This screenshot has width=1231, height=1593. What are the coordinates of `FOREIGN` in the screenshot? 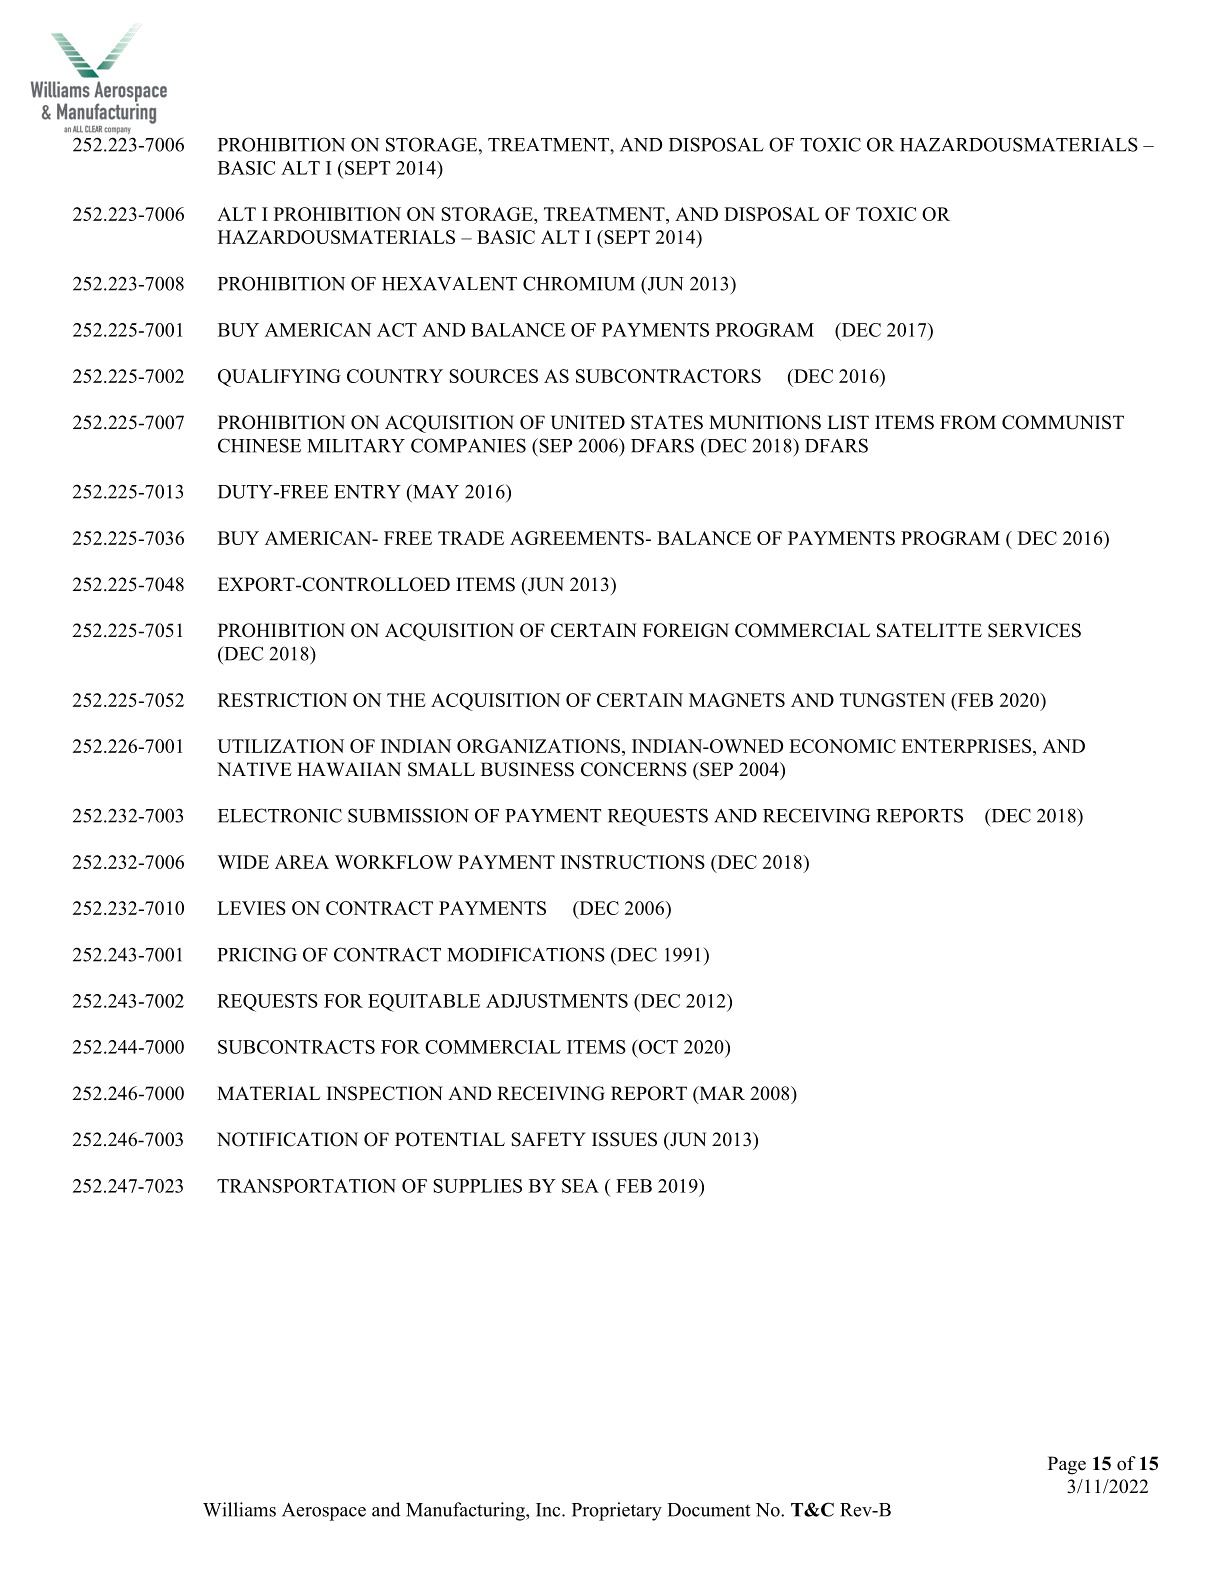 It's located at (686, 630).
